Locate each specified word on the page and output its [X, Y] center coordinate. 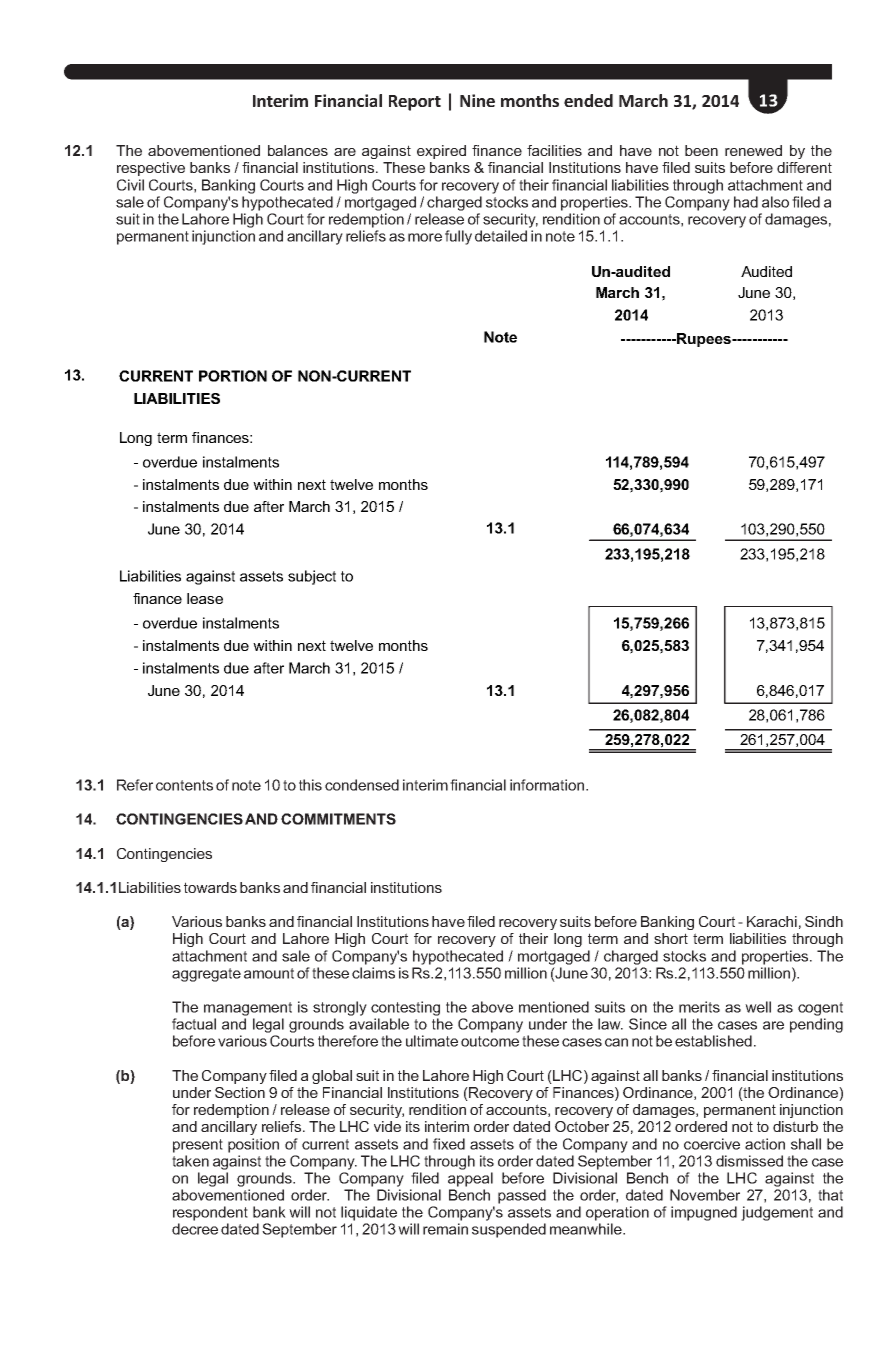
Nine [477, 100]
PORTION [233, 376]
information [547, 785]
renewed [753, 150]
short [671, 938]
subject [312, 577]
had [746, 202]
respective [151, 169]
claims [373, 973]
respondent [210, 1213]
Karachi [772, 921]
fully [458, 237]
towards [210, 887]
